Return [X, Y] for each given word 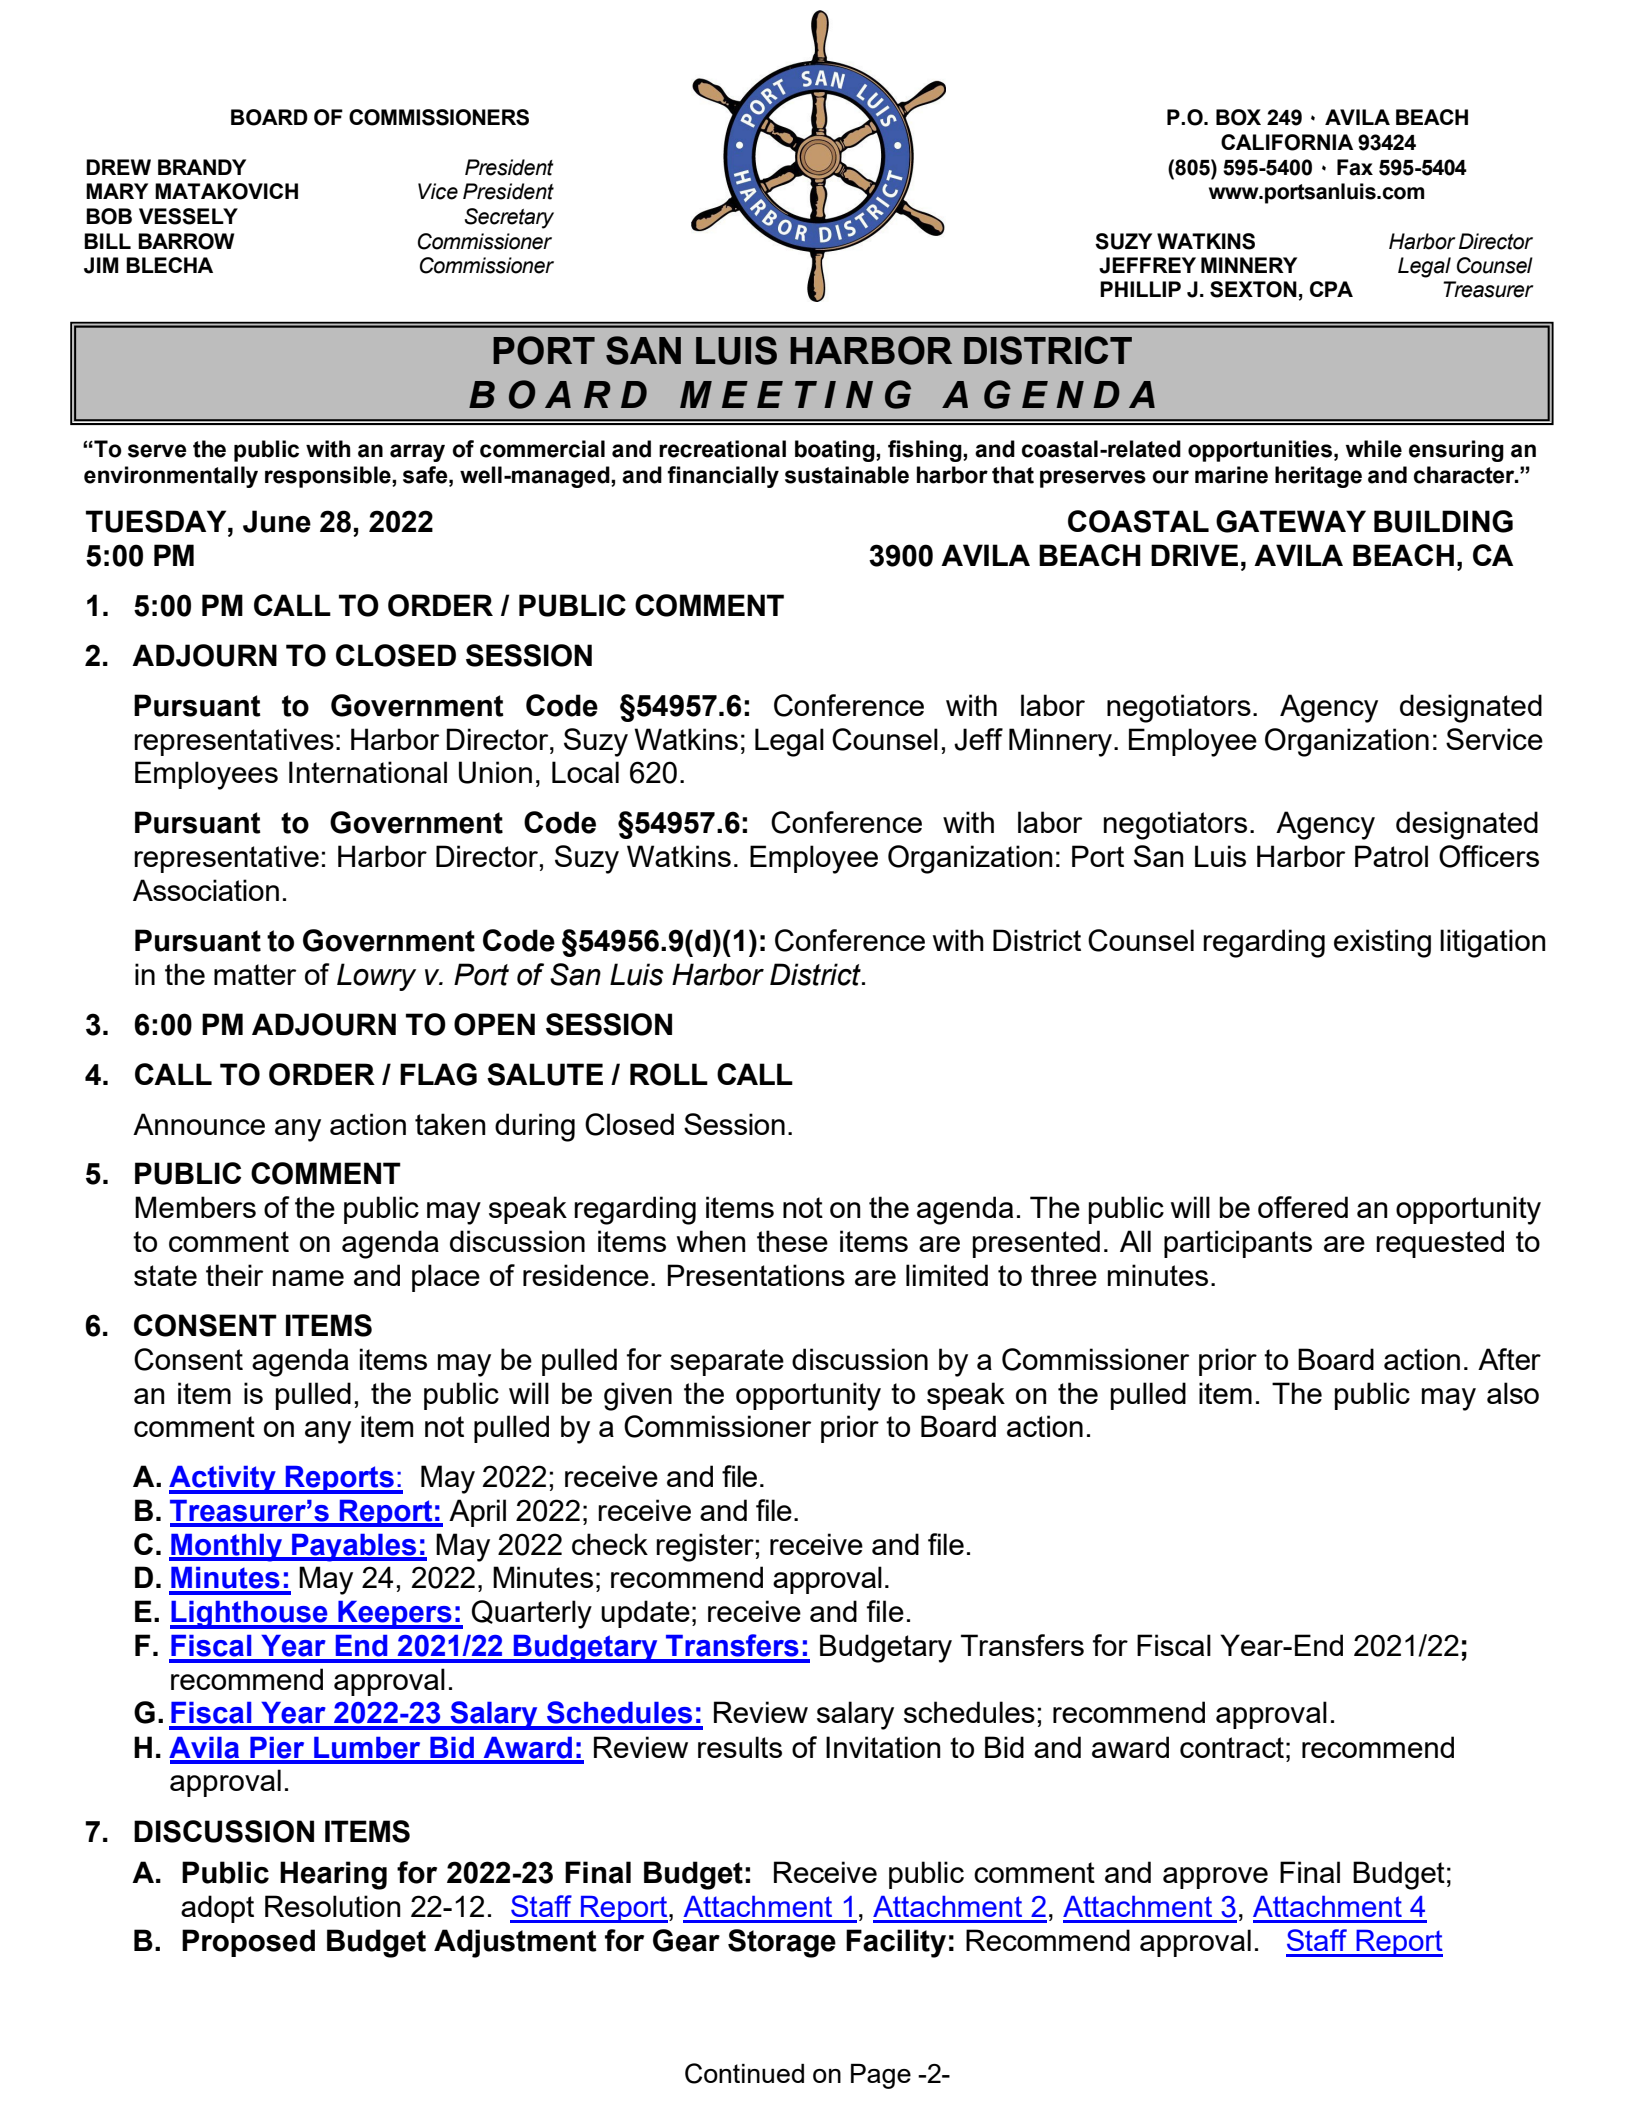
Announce [199, 1124]
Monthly [227, 1548]
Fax [1355, 167]
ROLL [669, 1074]
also [1513, 1393]
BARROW [186, 241]
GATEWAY [1291, 521]
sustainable [847, 475]
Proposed [248, 1943]
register [705, 1547]
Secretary [509, 218]
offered [1303, 1207]
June [277, 521]
